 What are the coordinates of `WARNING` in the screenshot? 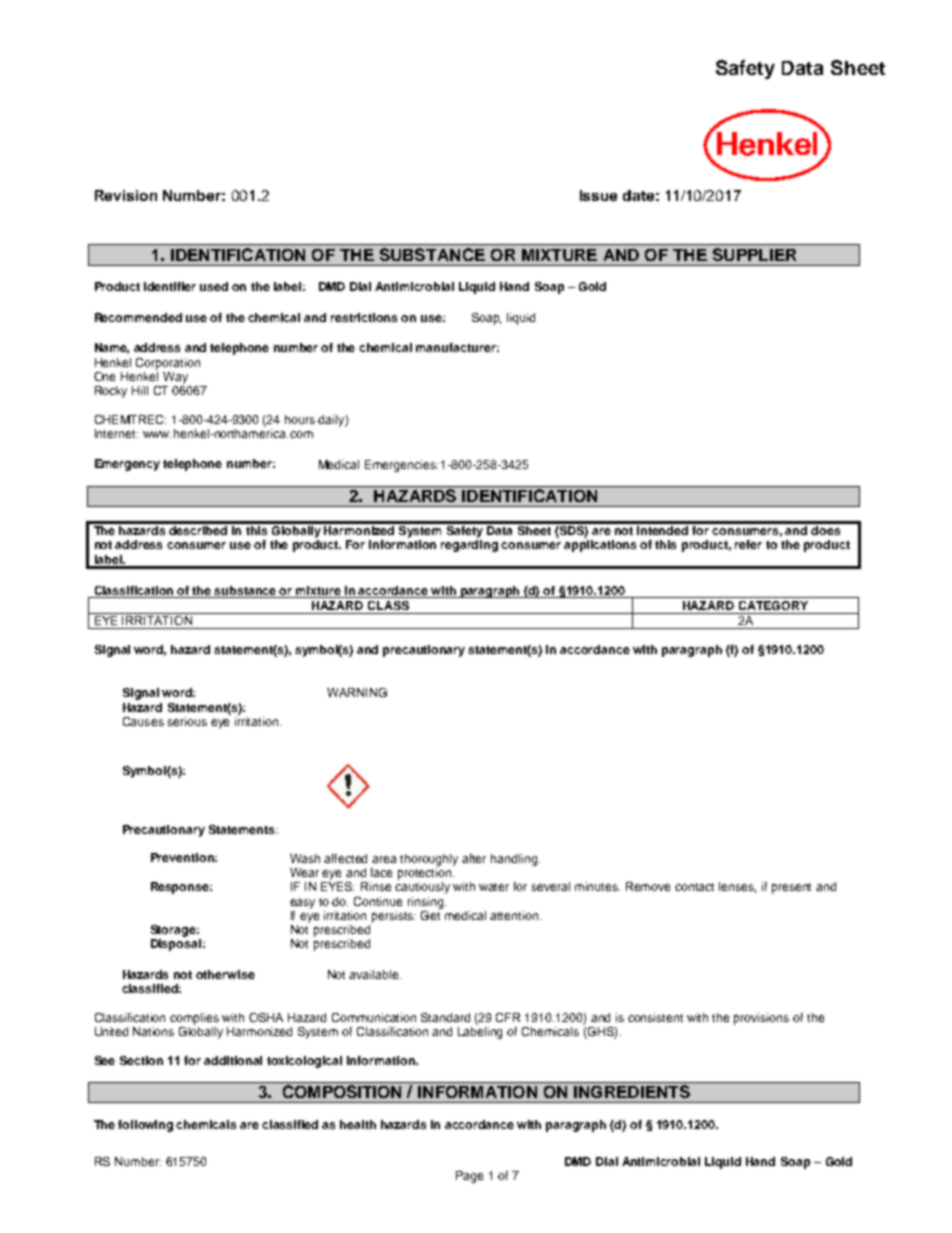 It's located at (357, 692).
